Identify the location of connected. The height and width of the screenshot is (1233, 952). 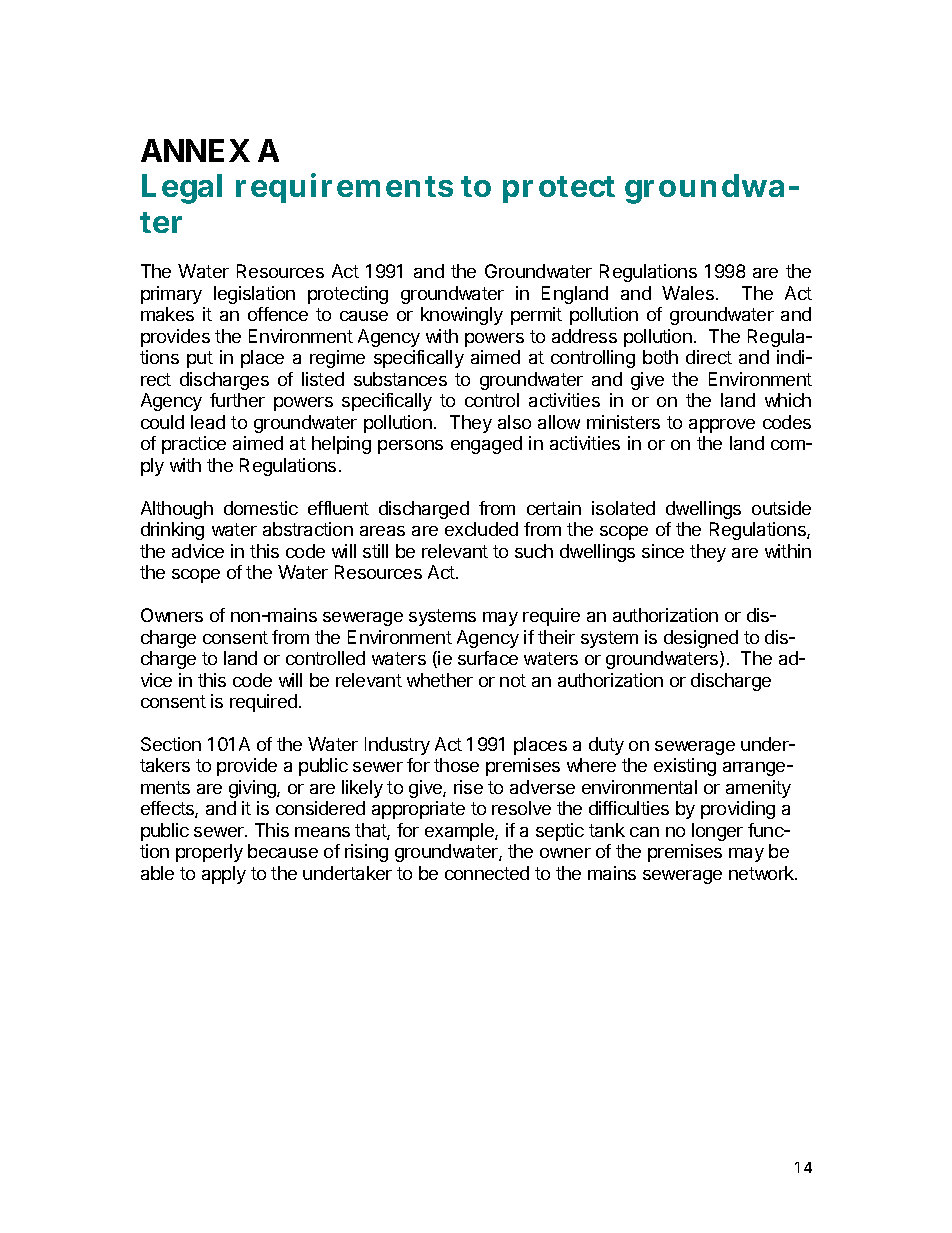
(487, 873).
